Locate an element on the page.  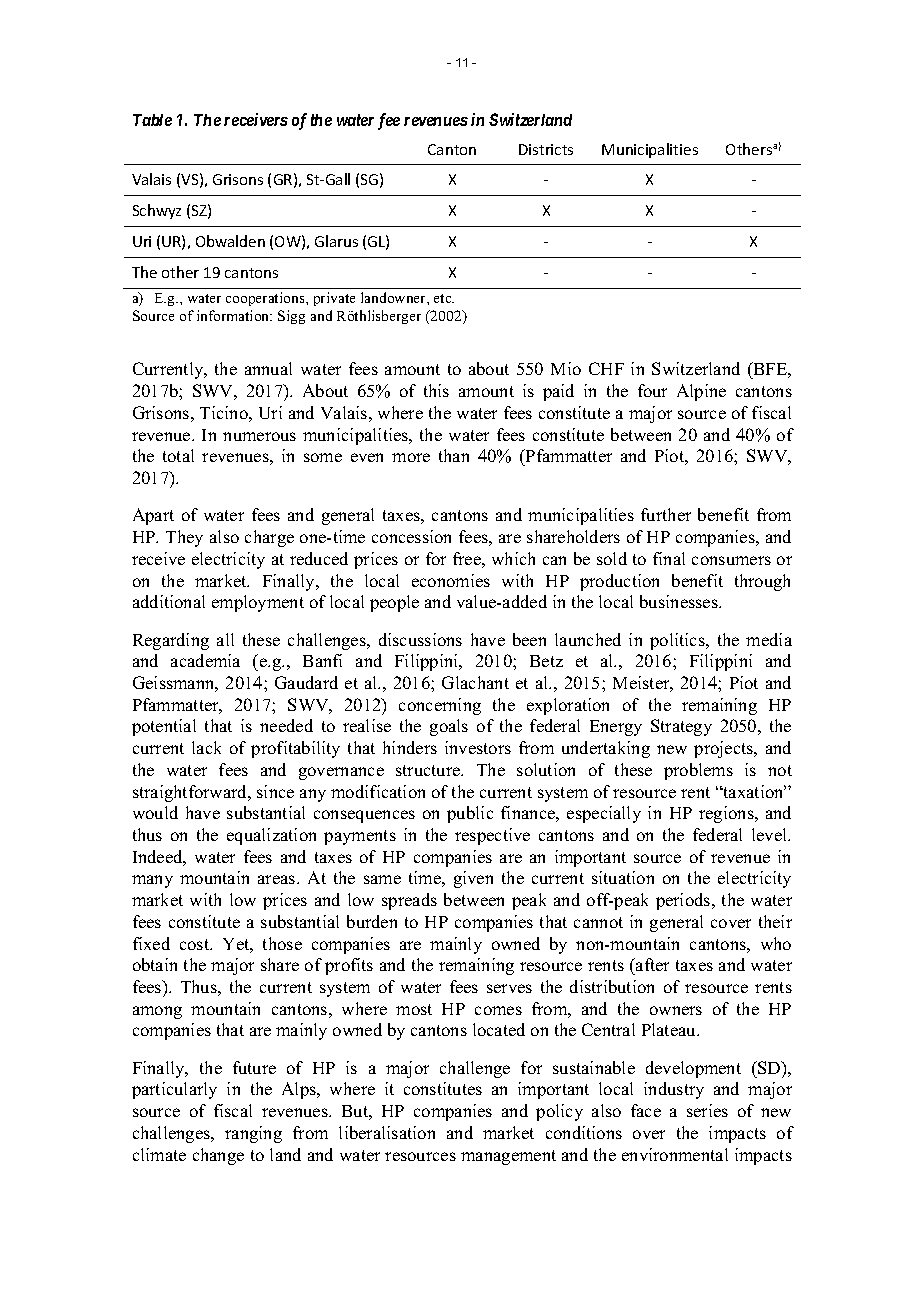
politics is located at coordinates (678, 641).
